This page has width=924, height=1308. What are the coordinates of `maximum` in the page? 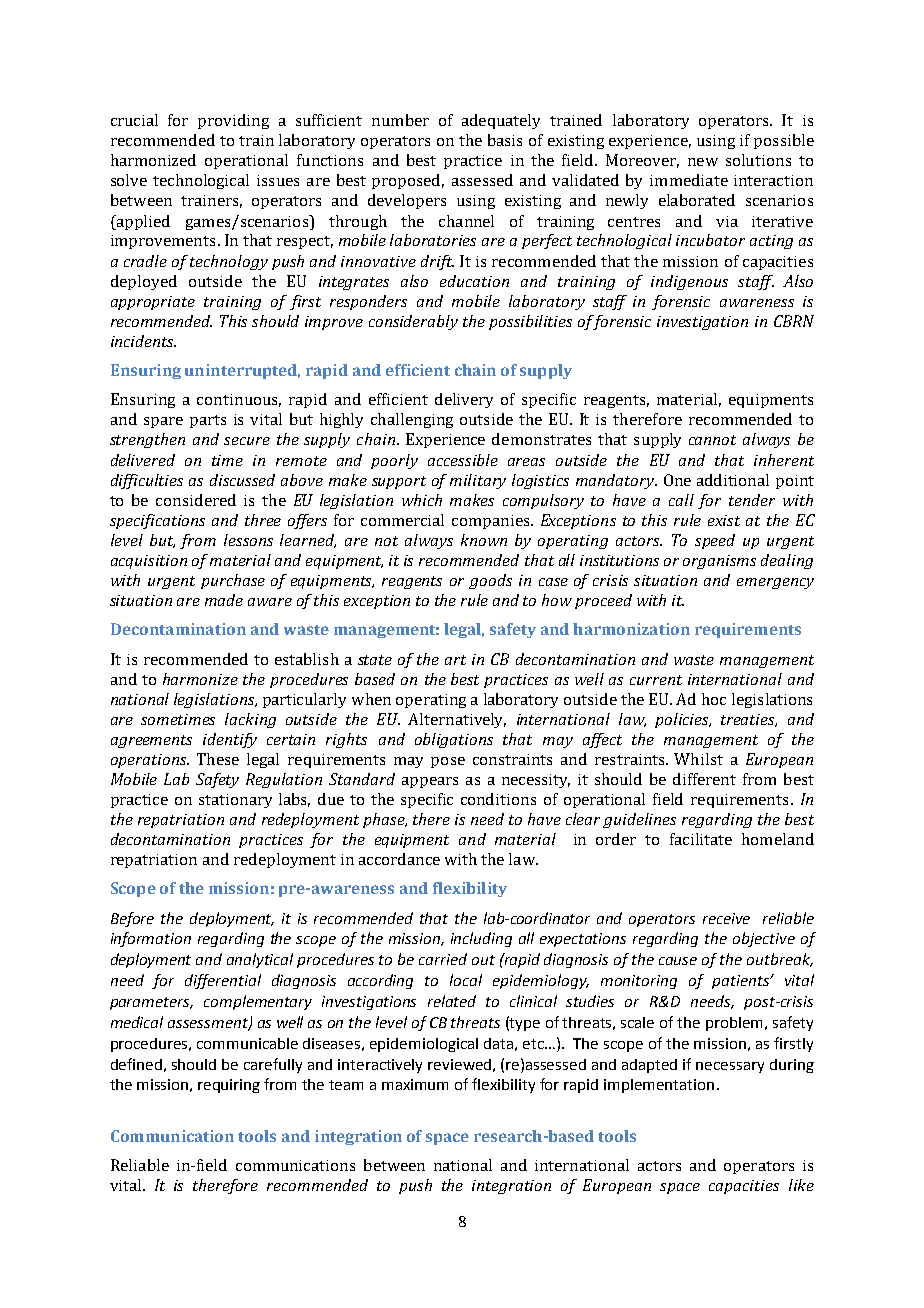 It's located at (415, 1084).
